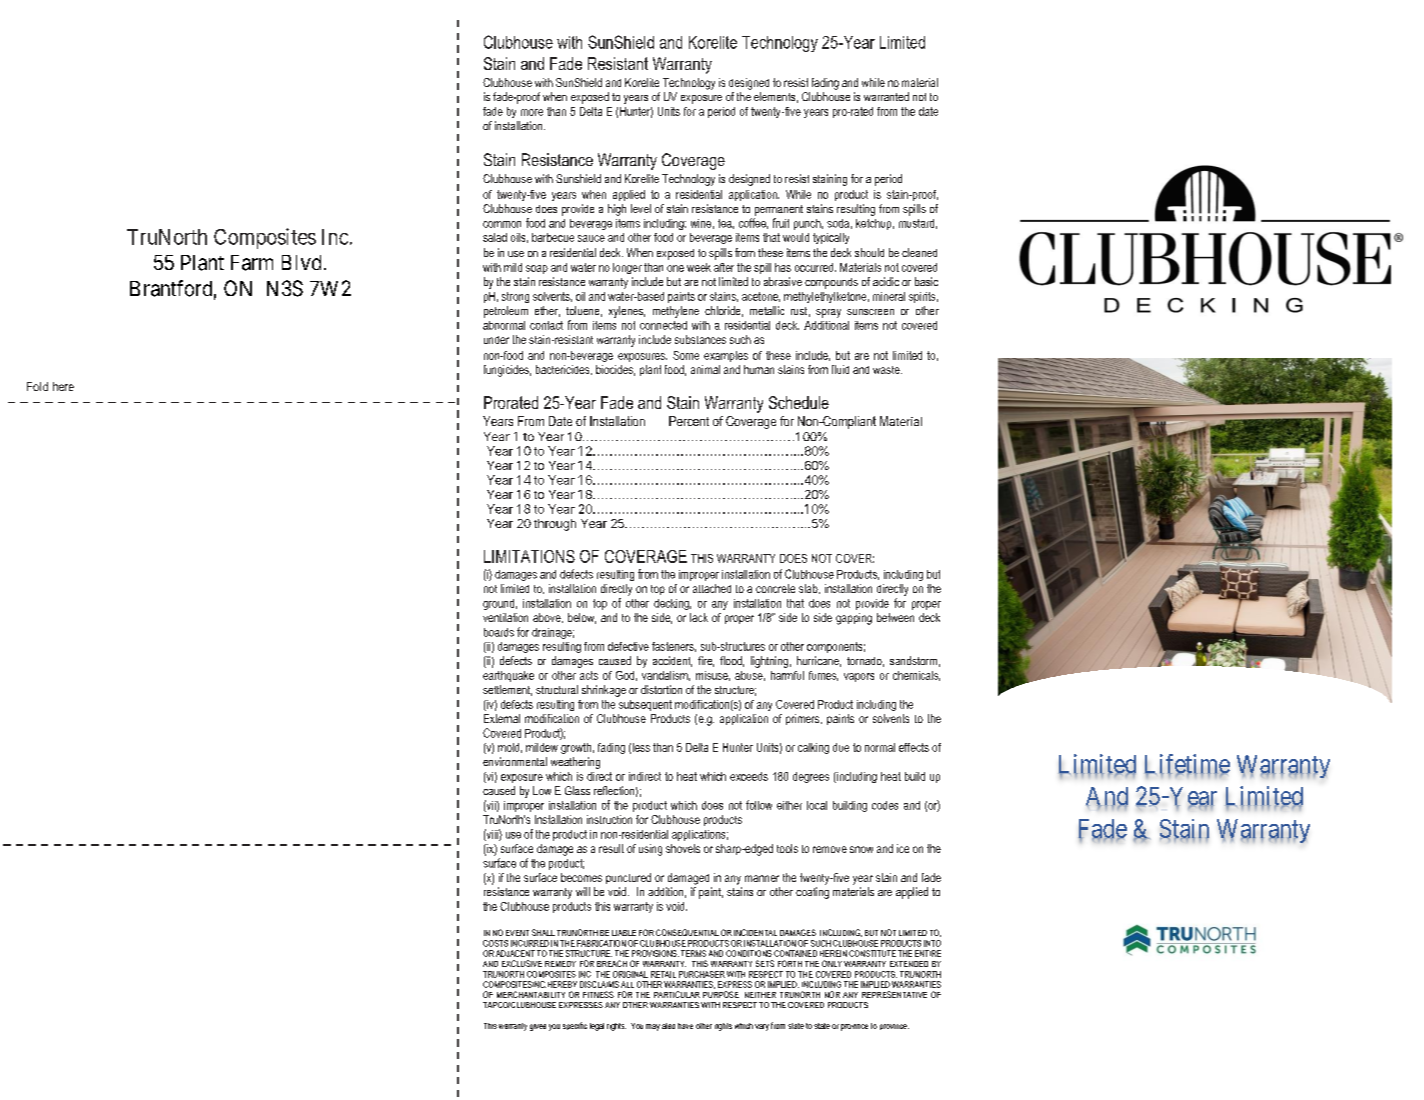  I want to click on environmental, so click(515, 761).
